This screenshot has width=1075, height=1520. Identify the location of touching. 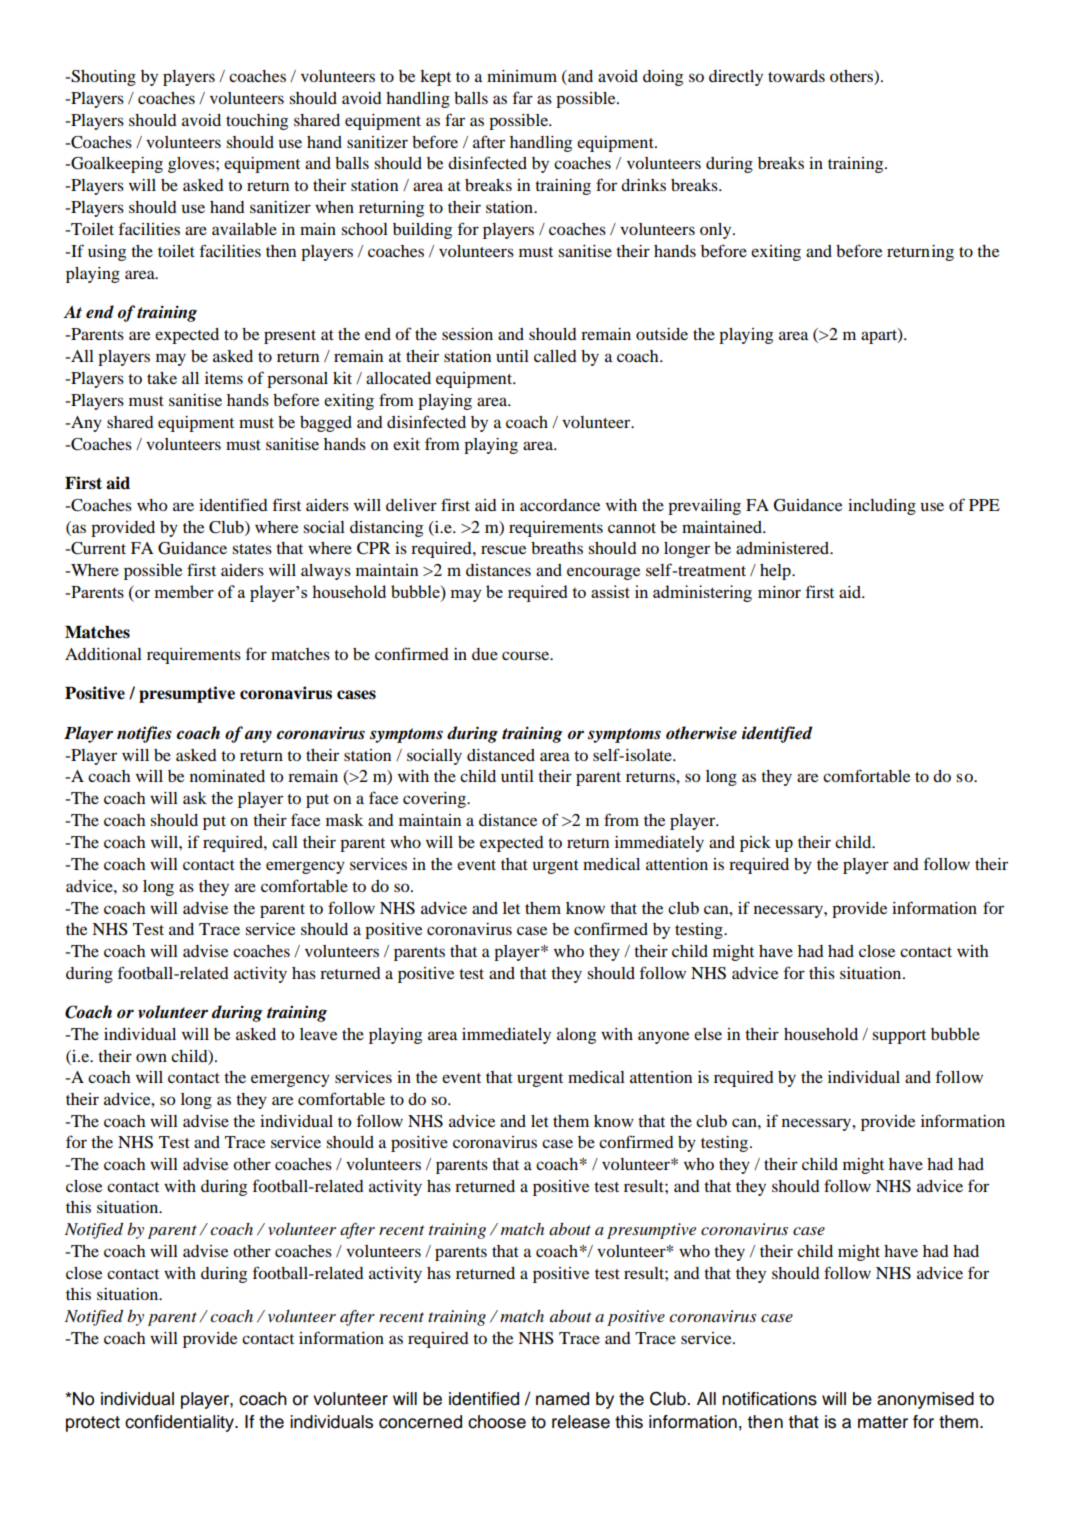
(257, 122).
